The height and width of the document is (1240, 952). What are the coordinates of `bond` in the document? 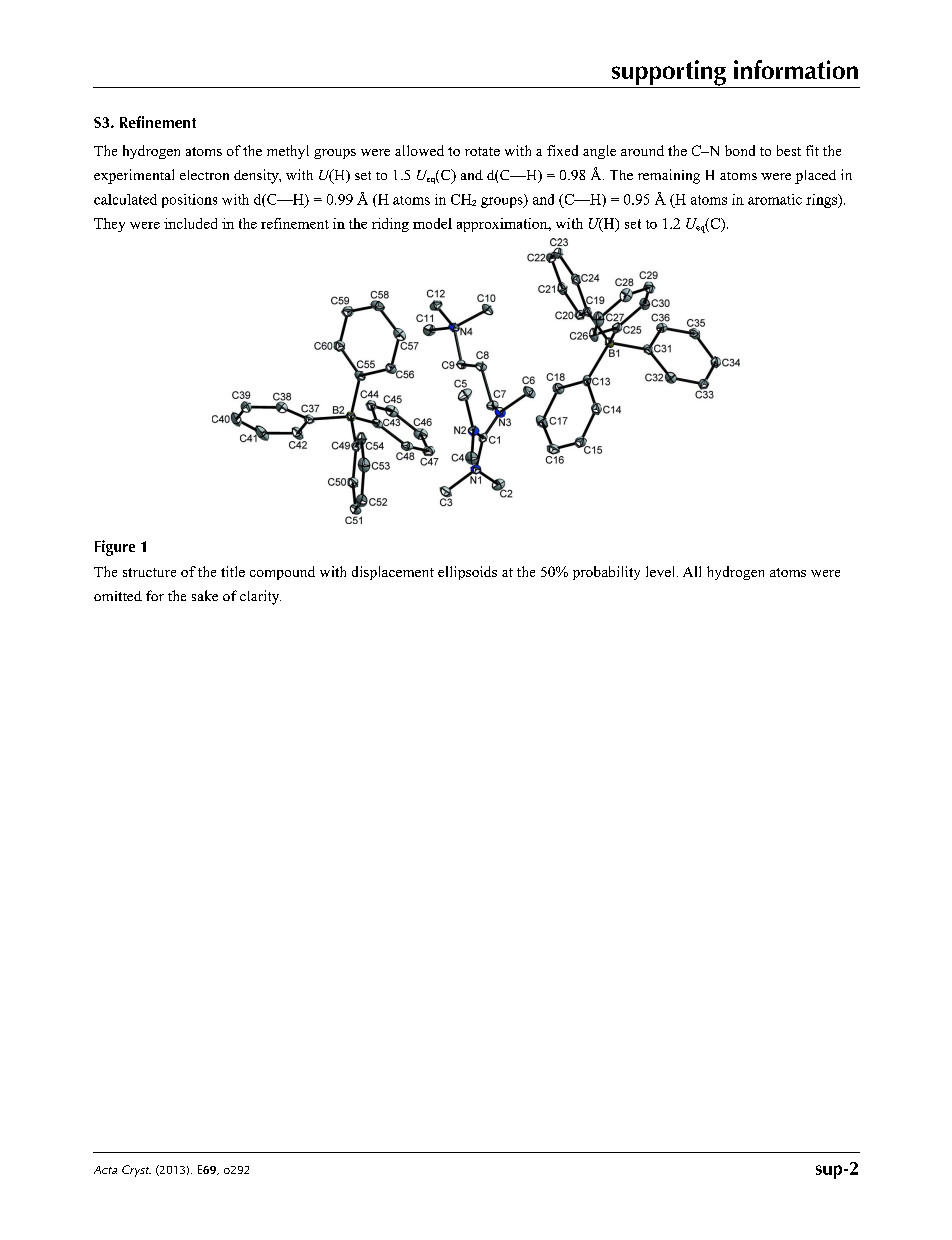 It's located at (740, 150).
